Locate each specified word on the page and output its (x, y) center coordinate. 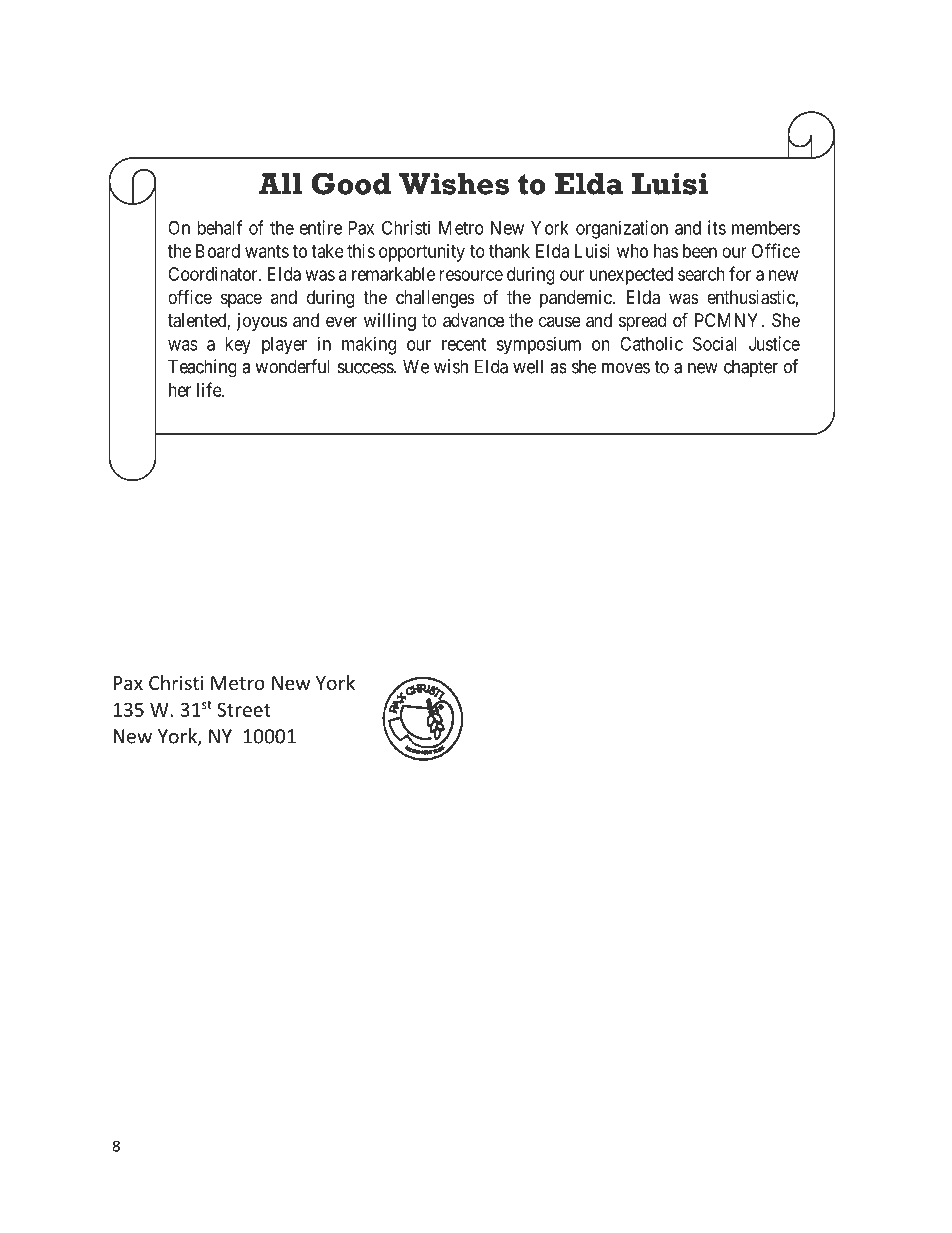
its (717, 227)
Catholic (651, 343)
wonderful (292, 366)
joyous (261, 322)
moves (626, 368)
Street (244, 710)
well (528, 366)
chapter (751, 368)
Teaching (202, 368)
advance (473, 320)
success (366, 368)
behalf (219, 227)
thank (509, 251)
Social (715, 343)
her (180, 390)
